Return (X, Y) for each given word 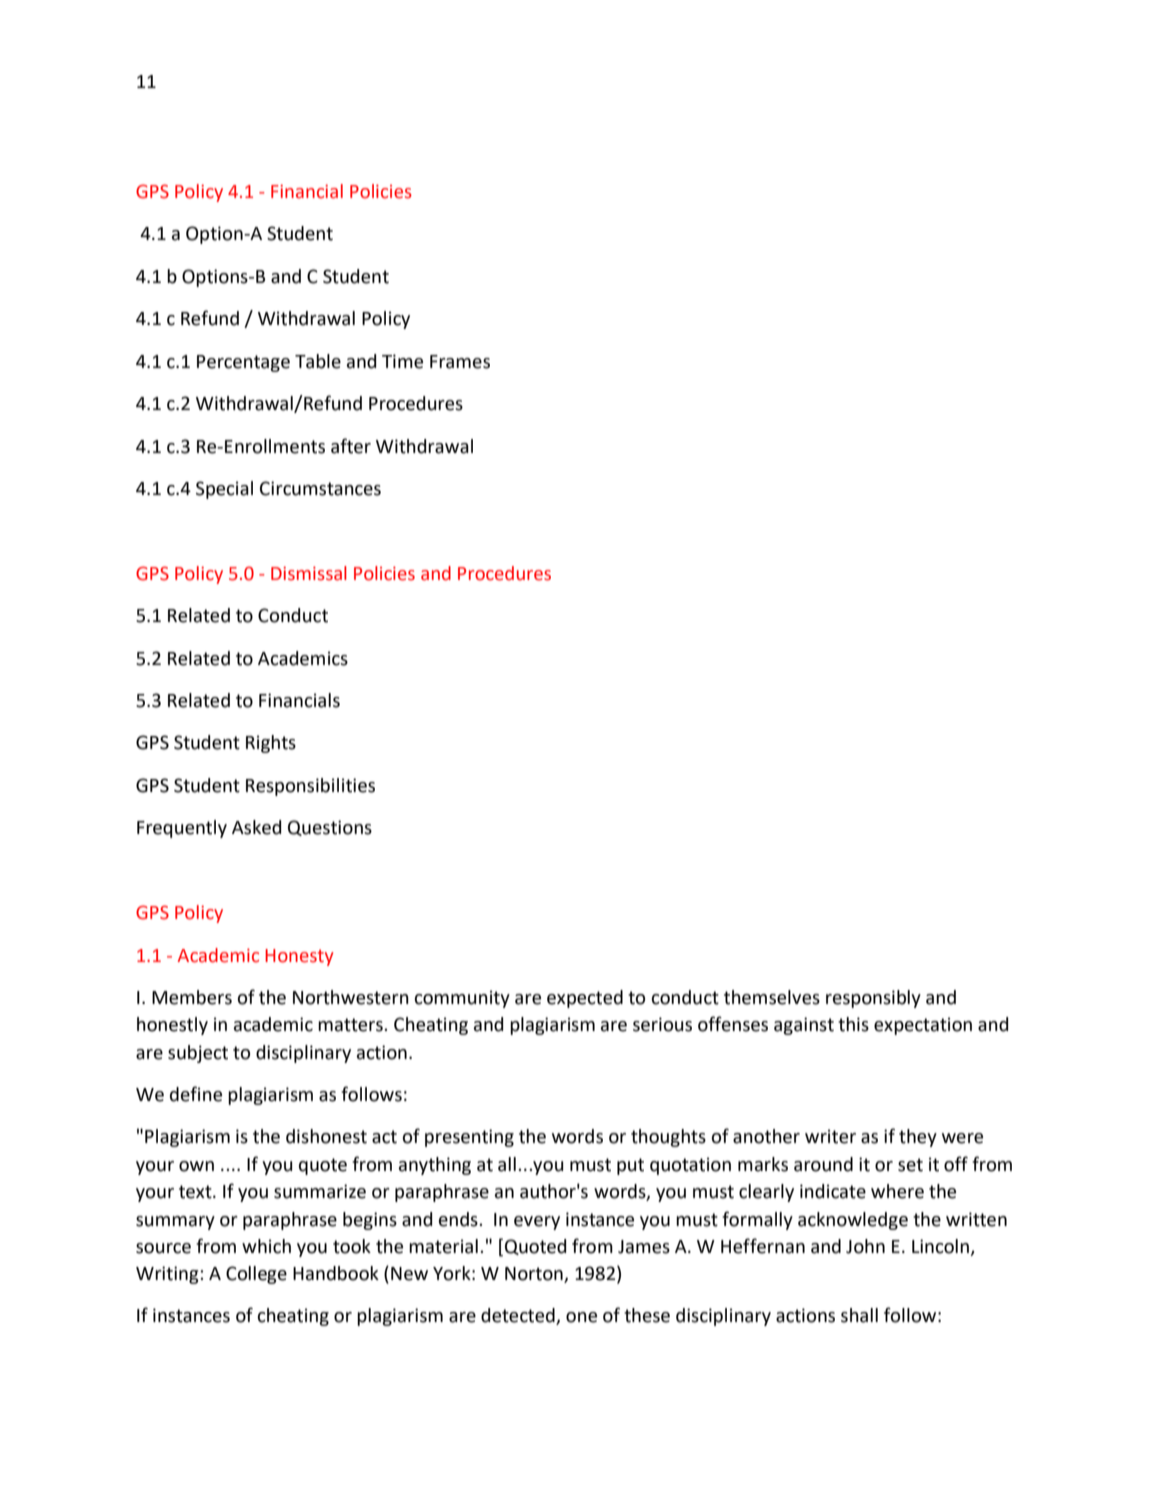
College (256, 1275)
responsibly (873, 999)
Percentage (243, 363)
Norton (535, 1275)
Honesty (299, 957)
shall (859, 1315)
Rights (271, 744)
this (853, 1024)
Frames (460, 362)
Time (402, 361)
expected (585, 999)
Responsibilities (310, 787)
